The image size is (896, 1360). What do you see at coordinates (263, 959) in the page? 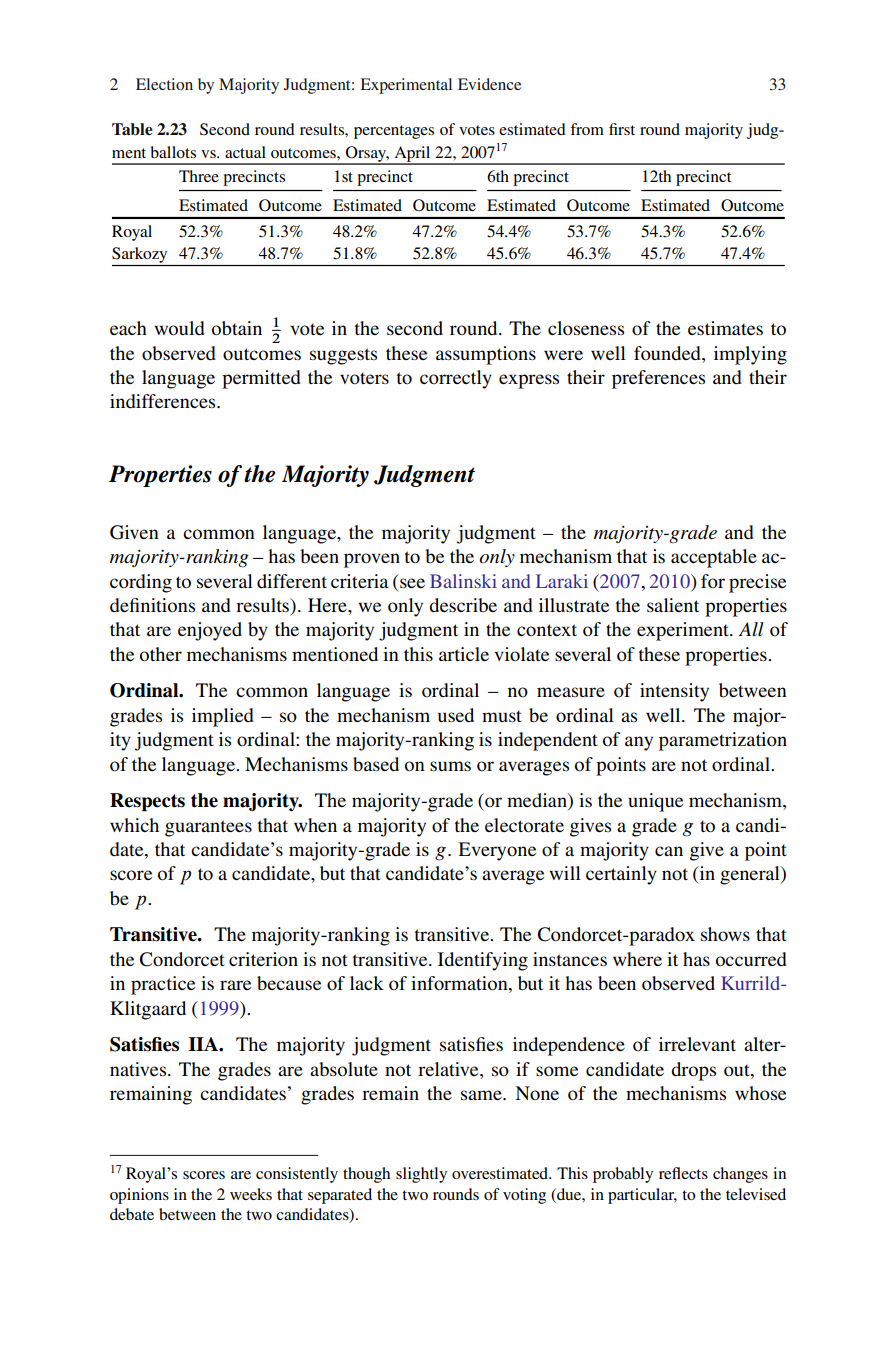
I see `criterion` at bounding box center [263, 959].
